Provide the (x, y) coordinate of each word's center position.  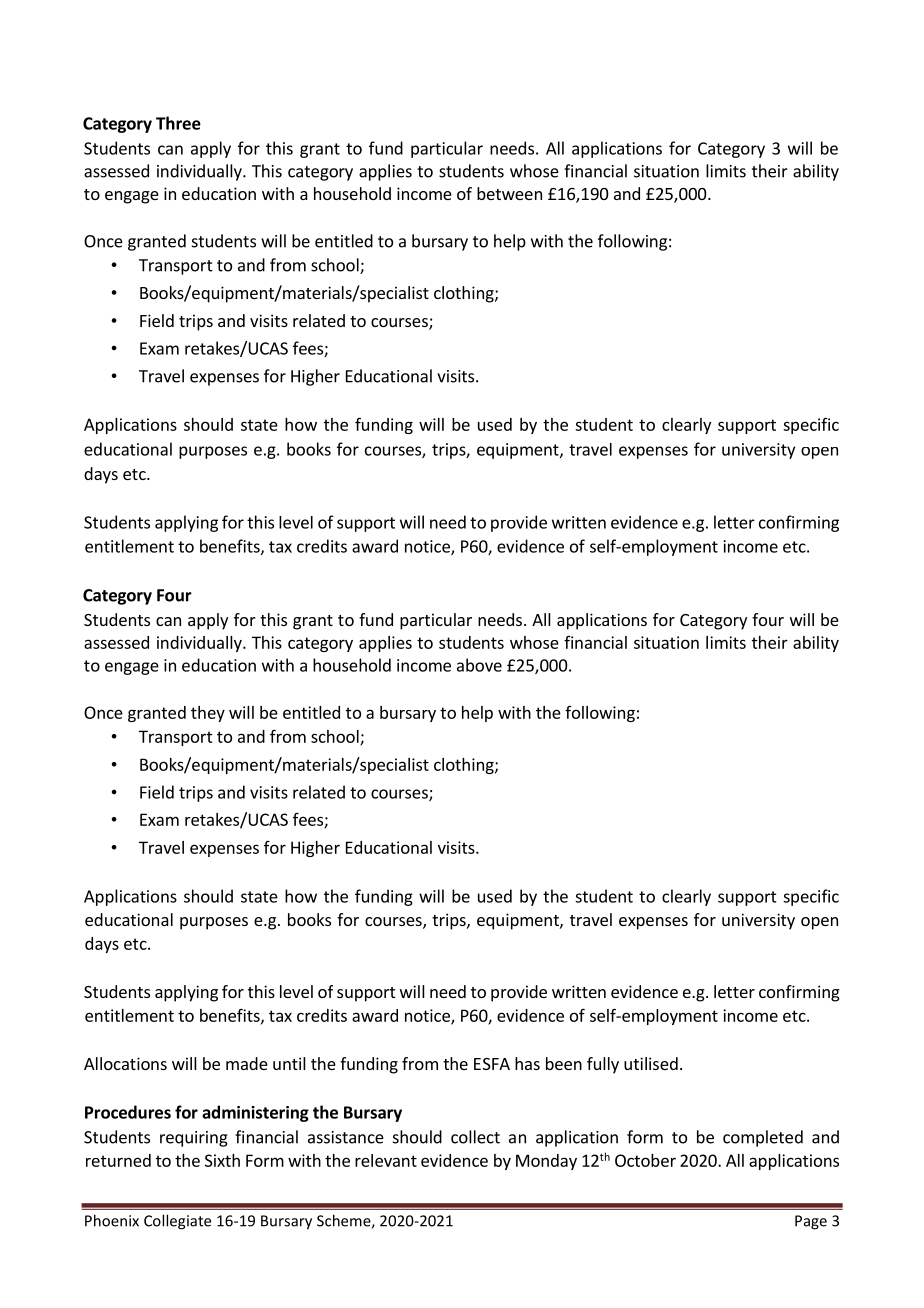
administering (255, 1113)
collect (475, 1137)
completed (763, 1138)
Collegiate (177, 1222)
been (564, 1063)
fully (603, 1065)
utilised (651, 1063)
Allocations (125, 1063)
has (527, 1063)
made (247, 1063)
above (479, 665)
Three (178, 123)
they (208, 714)
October (645, 1160)
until (289, 1063)
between (509, 193)
